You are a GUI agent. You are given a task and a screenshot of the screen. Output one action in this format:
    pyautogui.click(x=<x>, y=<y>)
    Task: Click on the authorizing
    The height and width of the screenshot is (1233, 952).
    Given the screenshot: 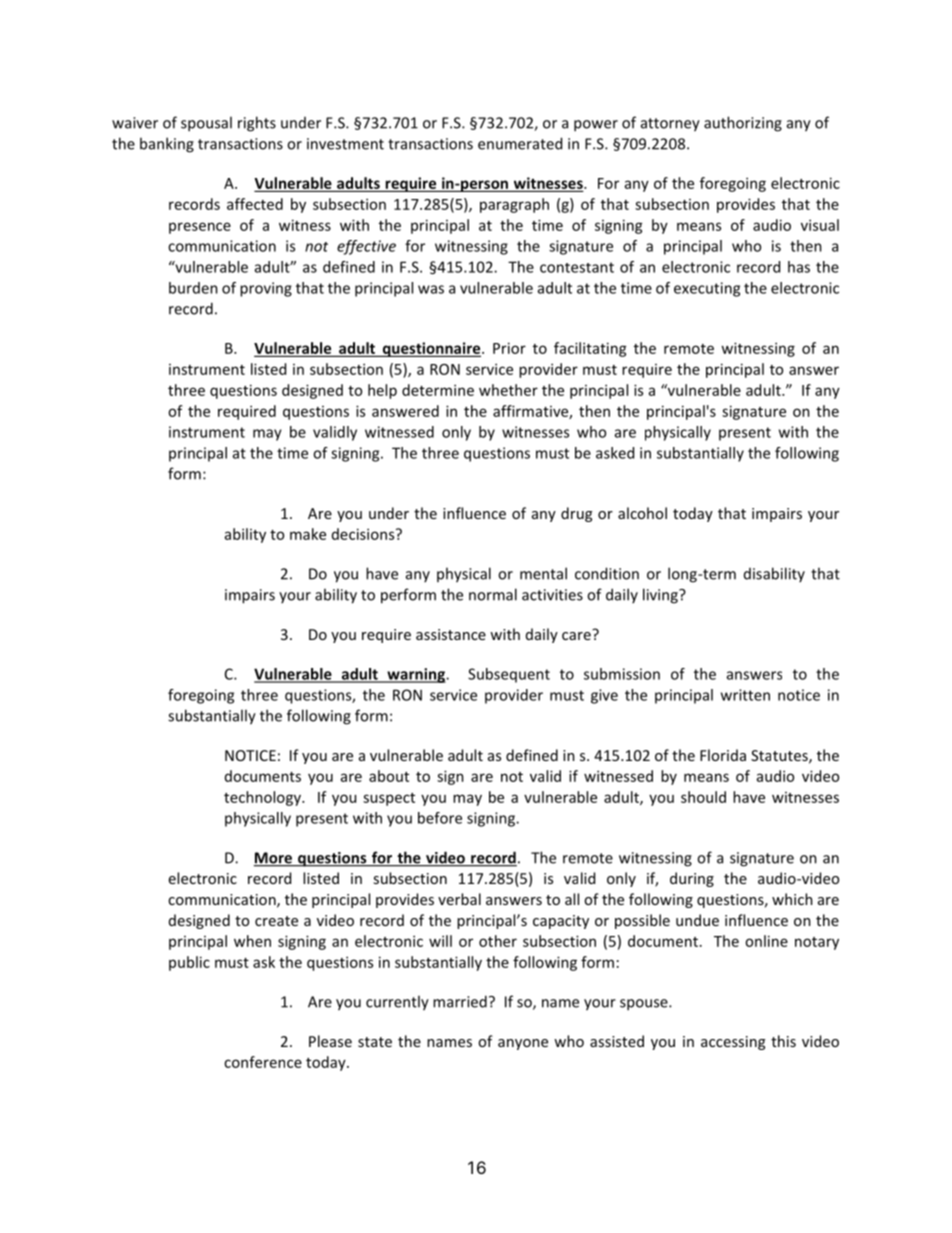 What is the action you would take?
    pyautogui.click(x=743, y=124)
